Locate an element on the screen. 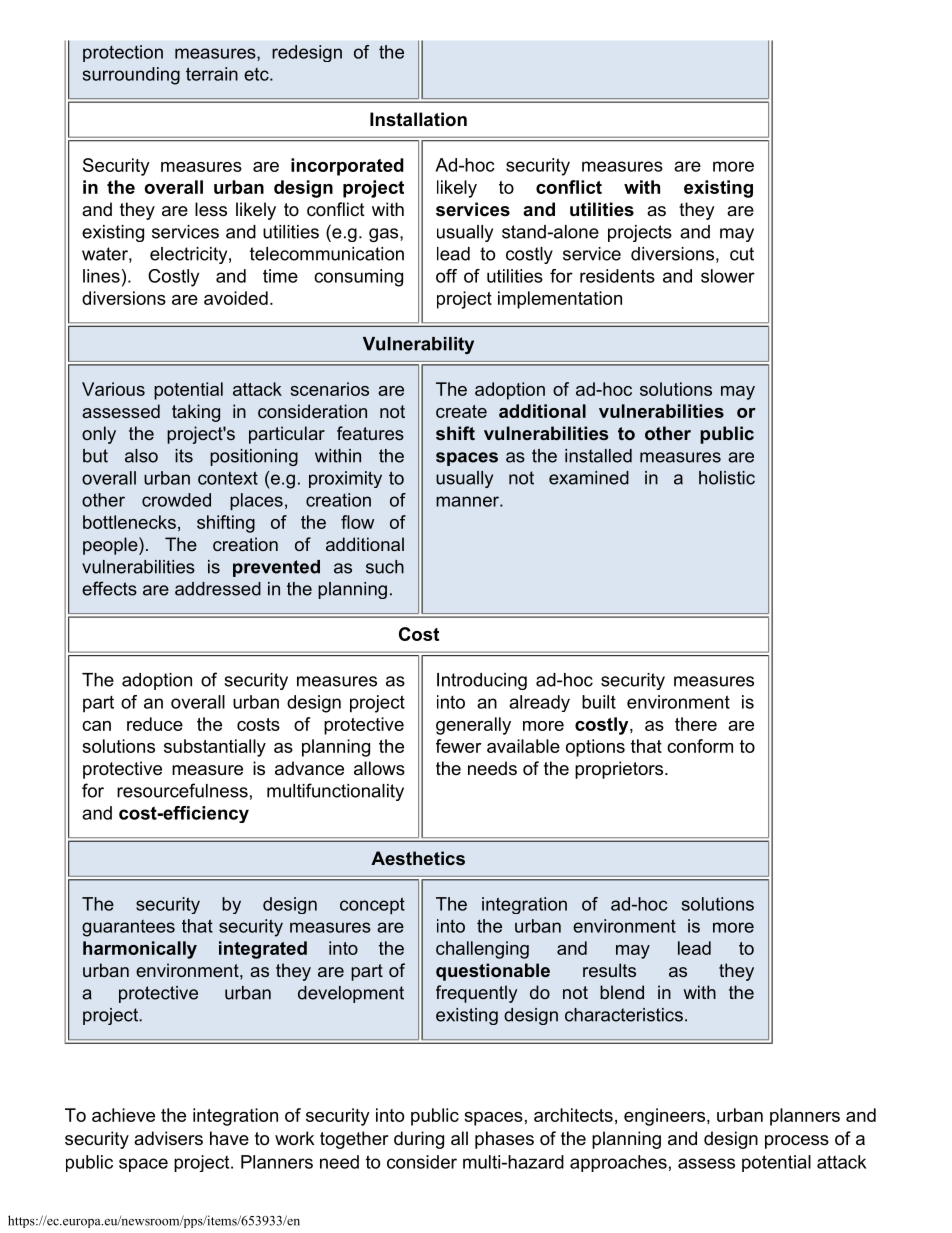  slower is located at coordinates (728, 276).
